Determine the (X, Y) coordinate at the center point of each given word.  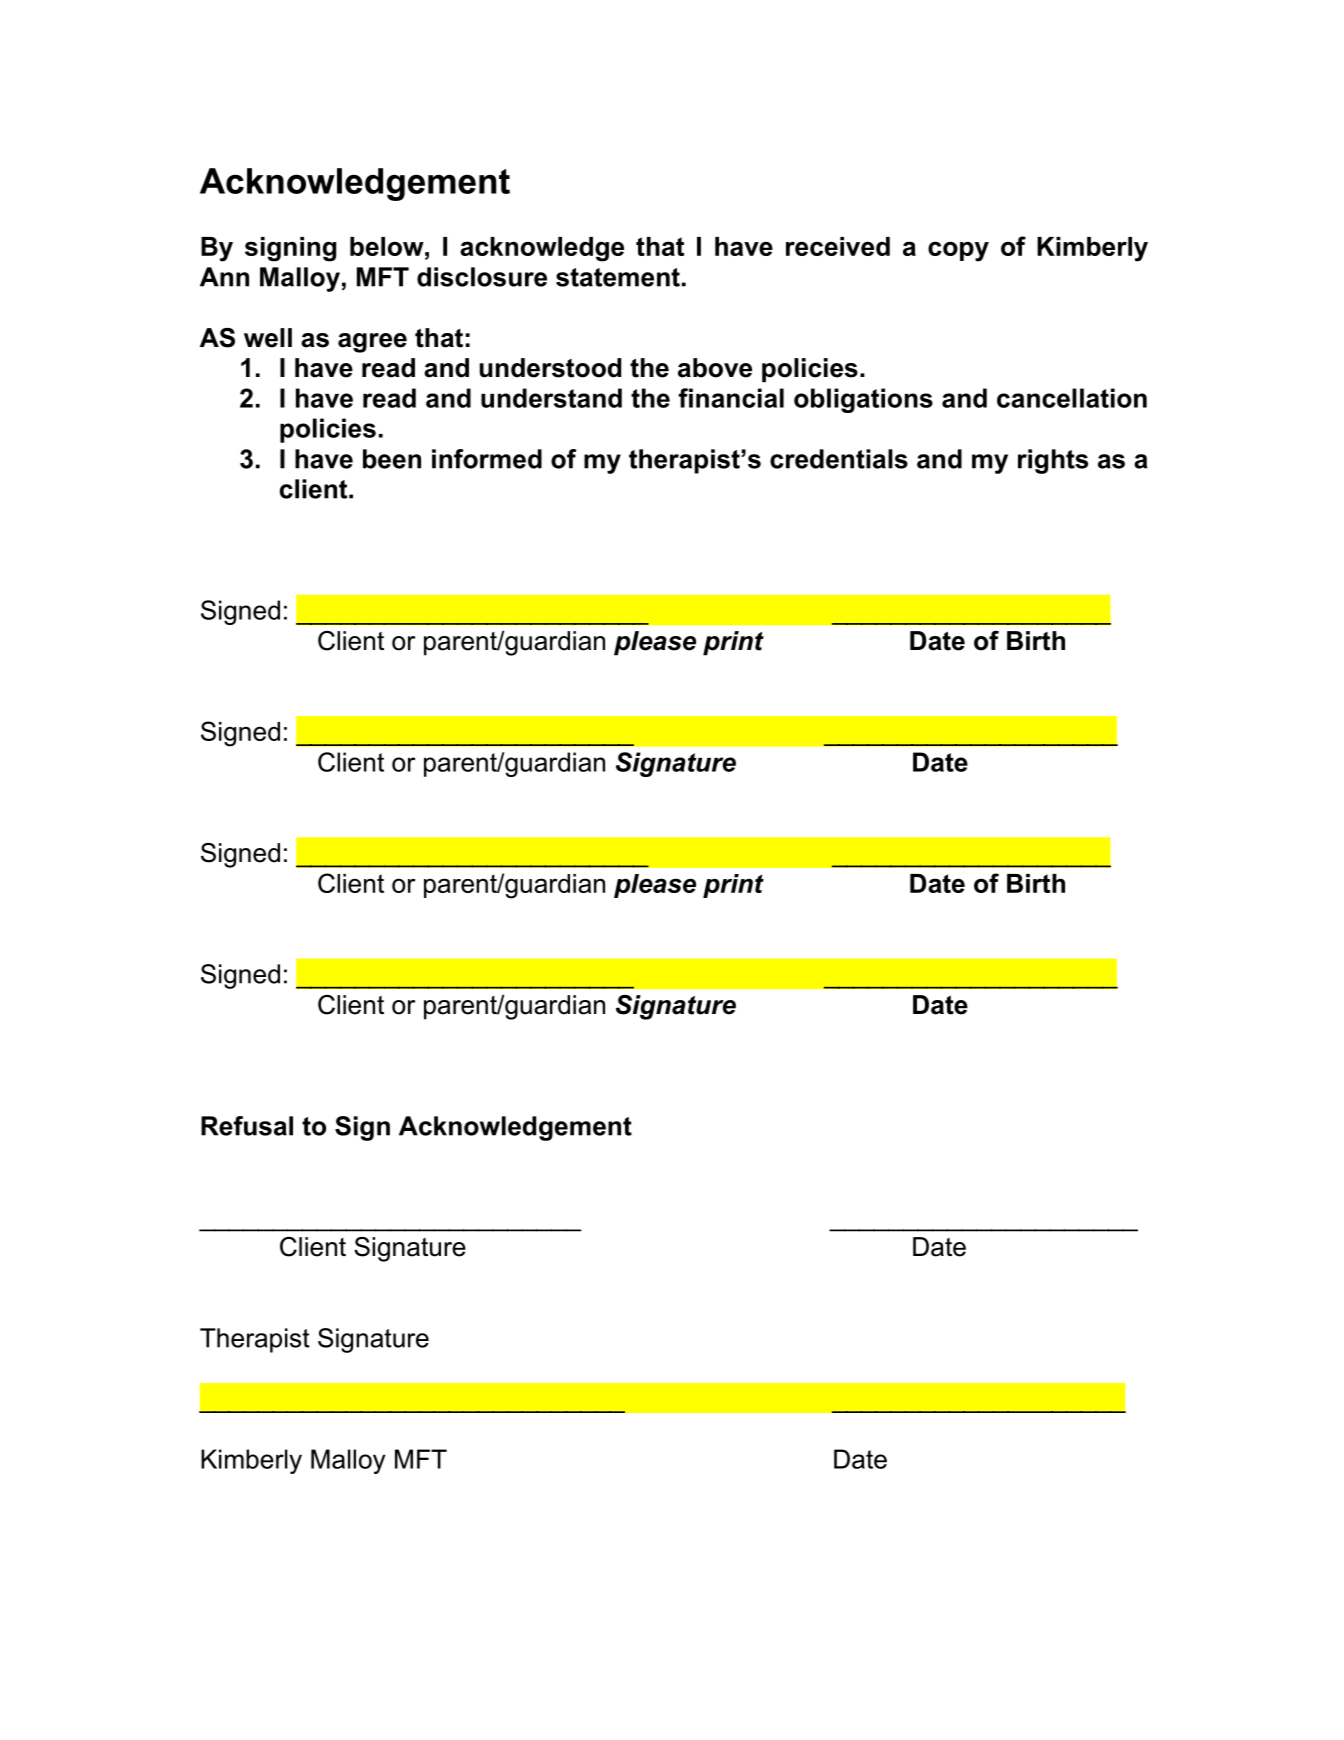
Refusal (247, 1126)
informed (487, 459)
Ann (224, 277)
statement (618, 277)
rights (1053, 461)
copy (958, 251)
